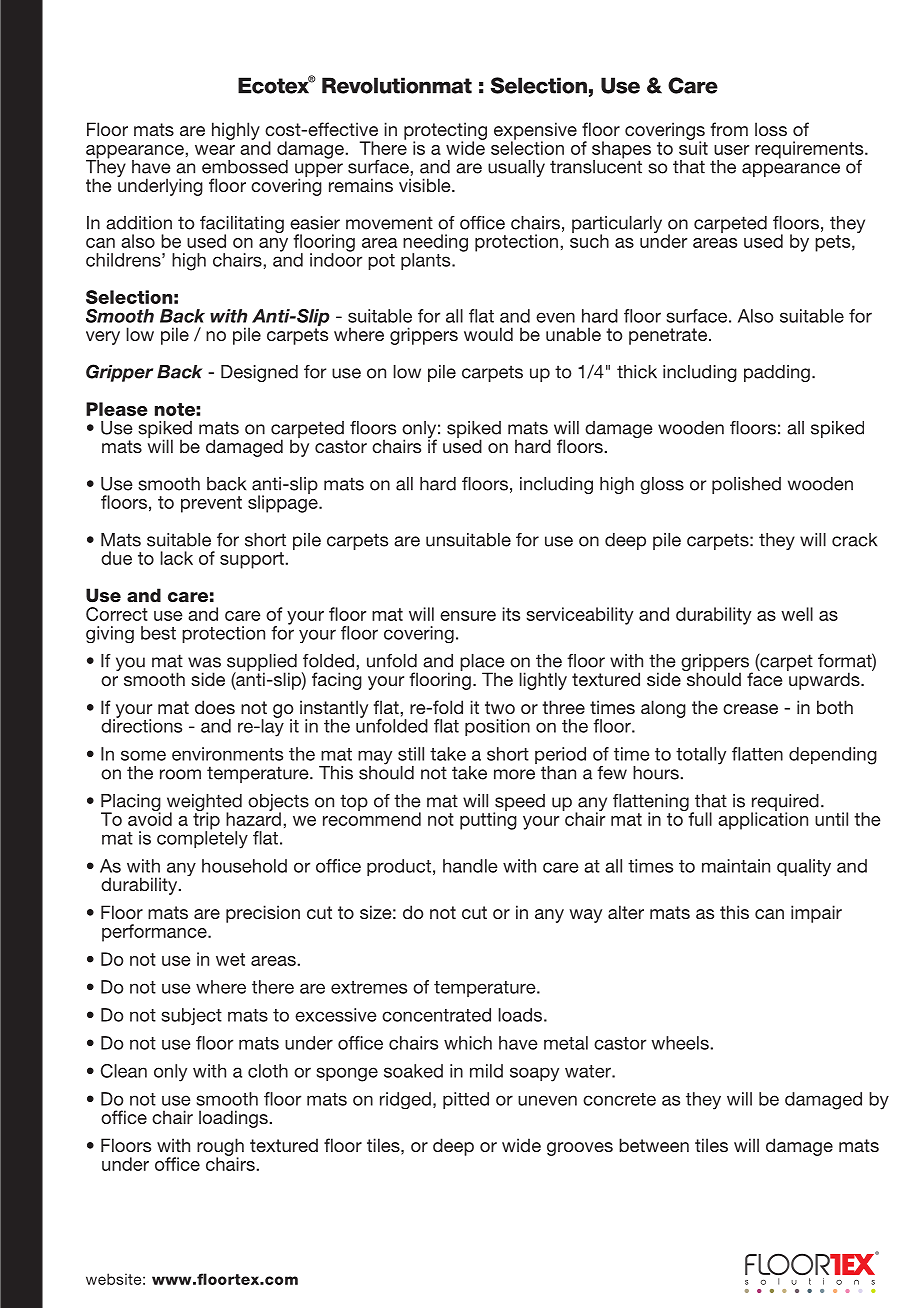 This screenshot has width=924, height=1308. What do you see at coordinates (516, 168) in the screenshot?
I see `usually` at bounding box center [516, 168].
